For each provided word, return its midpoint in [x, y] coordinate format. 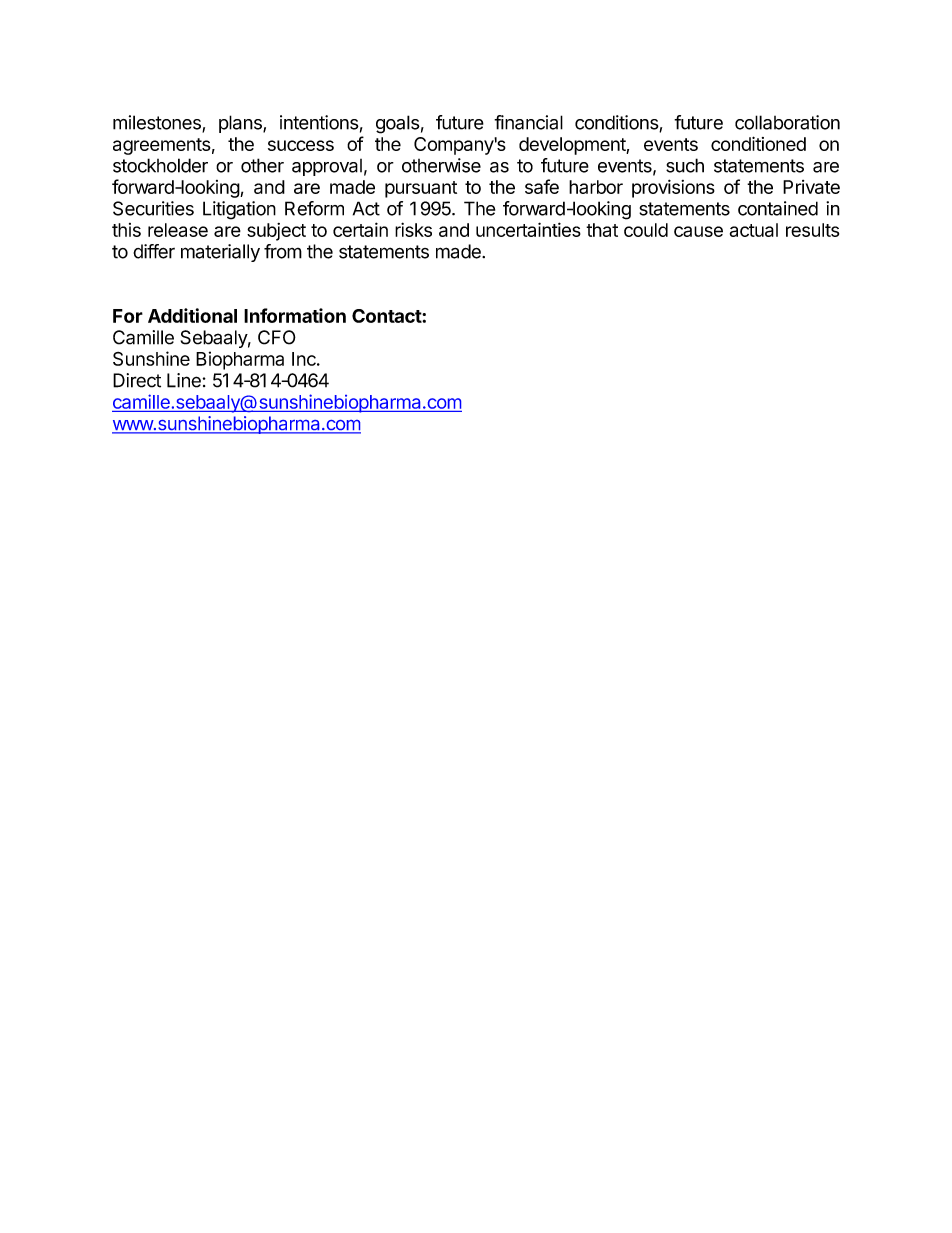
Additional [192, 315]
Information [295, 315]
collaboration [787, 122]
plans [241, 124]
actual [754, 230]
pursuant [421, 189]
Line [184, 380]
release [178, 230]
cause [698, 231]
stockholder [160, 165]
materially [220, 253]
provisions [673, 188]
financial [528, 122]
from [283, 251]
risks [413, 229]
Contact [387, 316]
